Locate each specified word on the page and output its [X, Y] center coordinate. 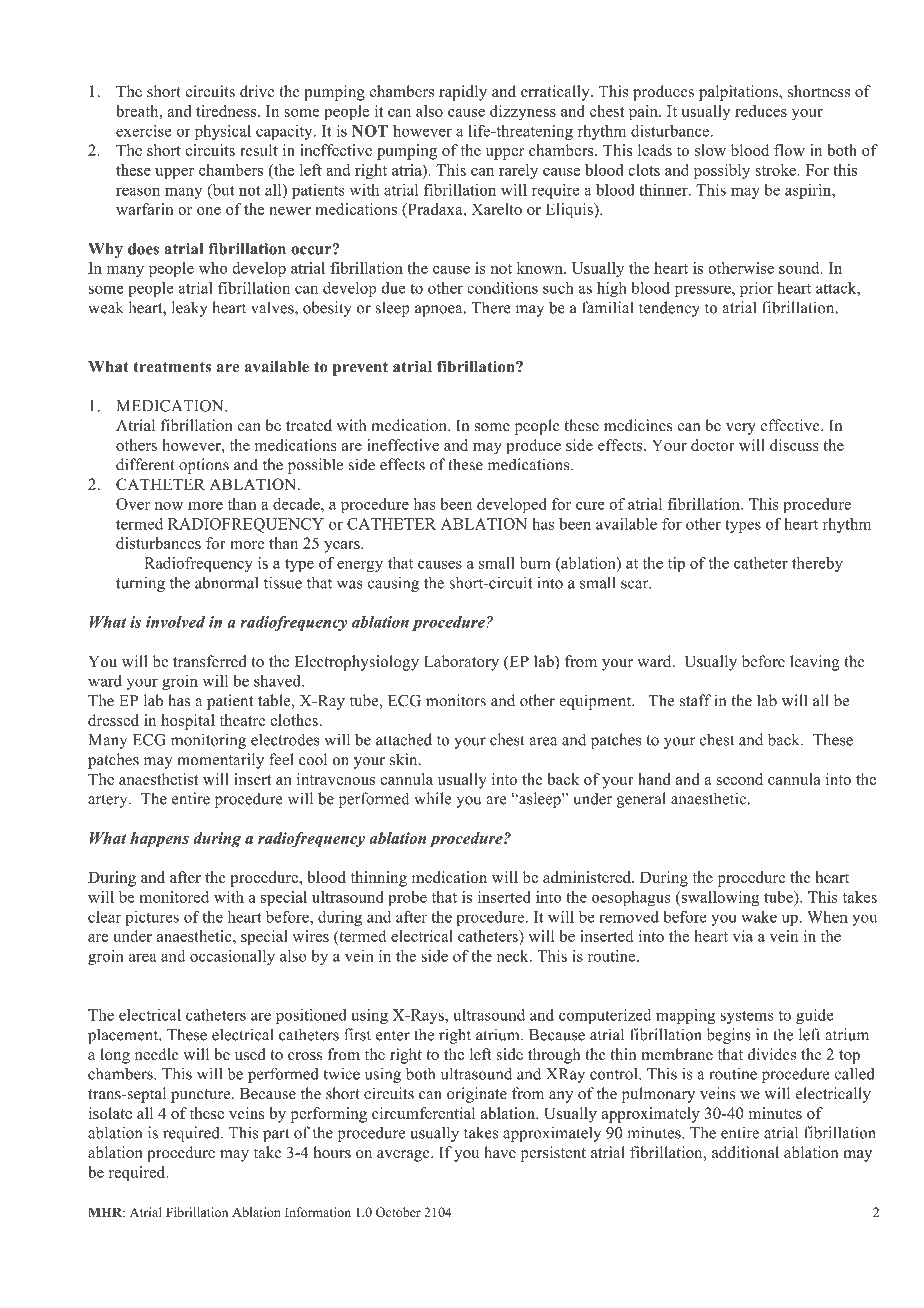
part [276, 1135]
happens [159, 840]
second [739, 779]
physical [223, 132]
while [432, 798]
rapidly [463, 93]
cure [590, 506]
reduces [761, 111]
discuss [794, 445]
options [204, 466]
